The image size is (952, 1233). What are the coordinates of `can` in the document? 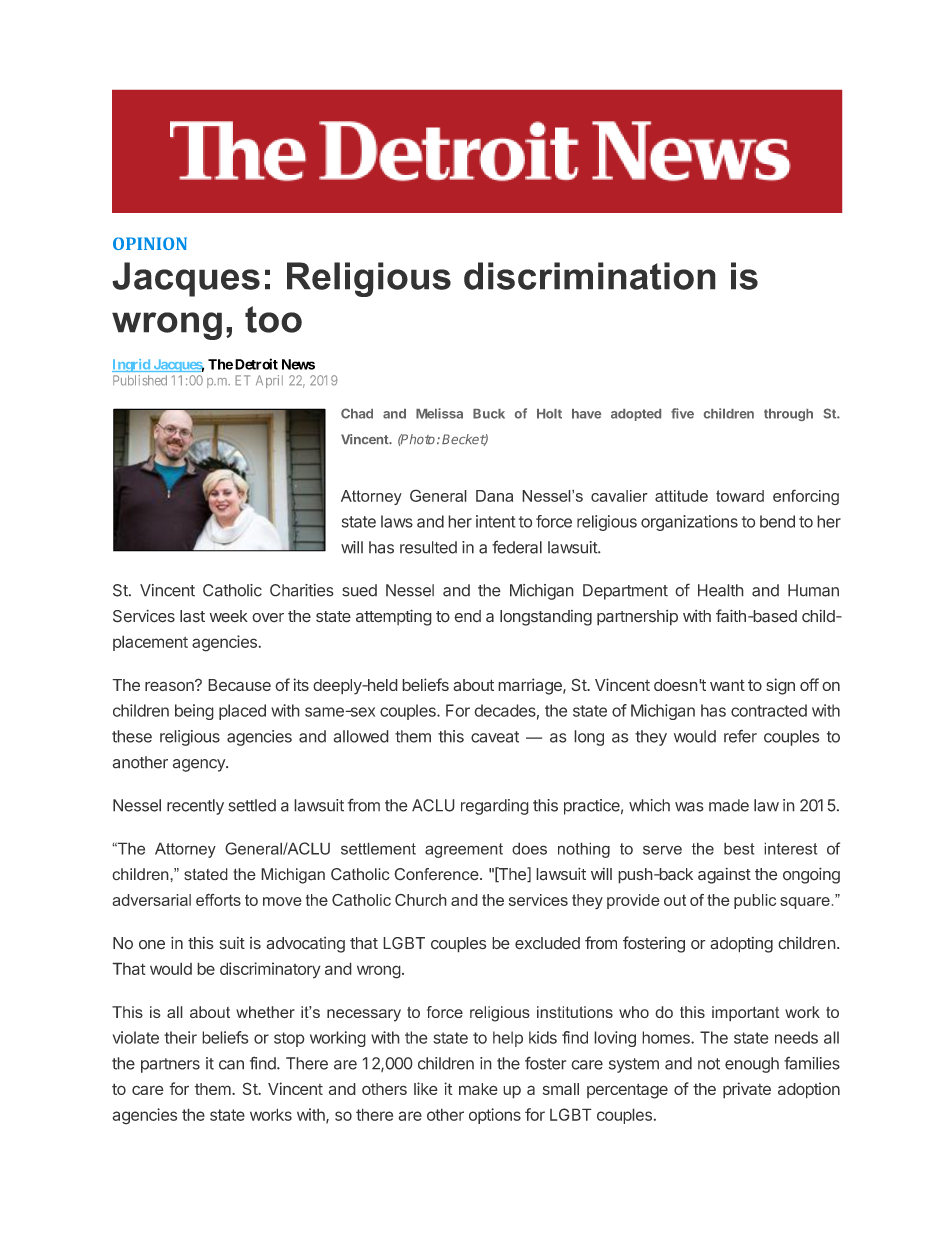 It's located at (231, 1065).
